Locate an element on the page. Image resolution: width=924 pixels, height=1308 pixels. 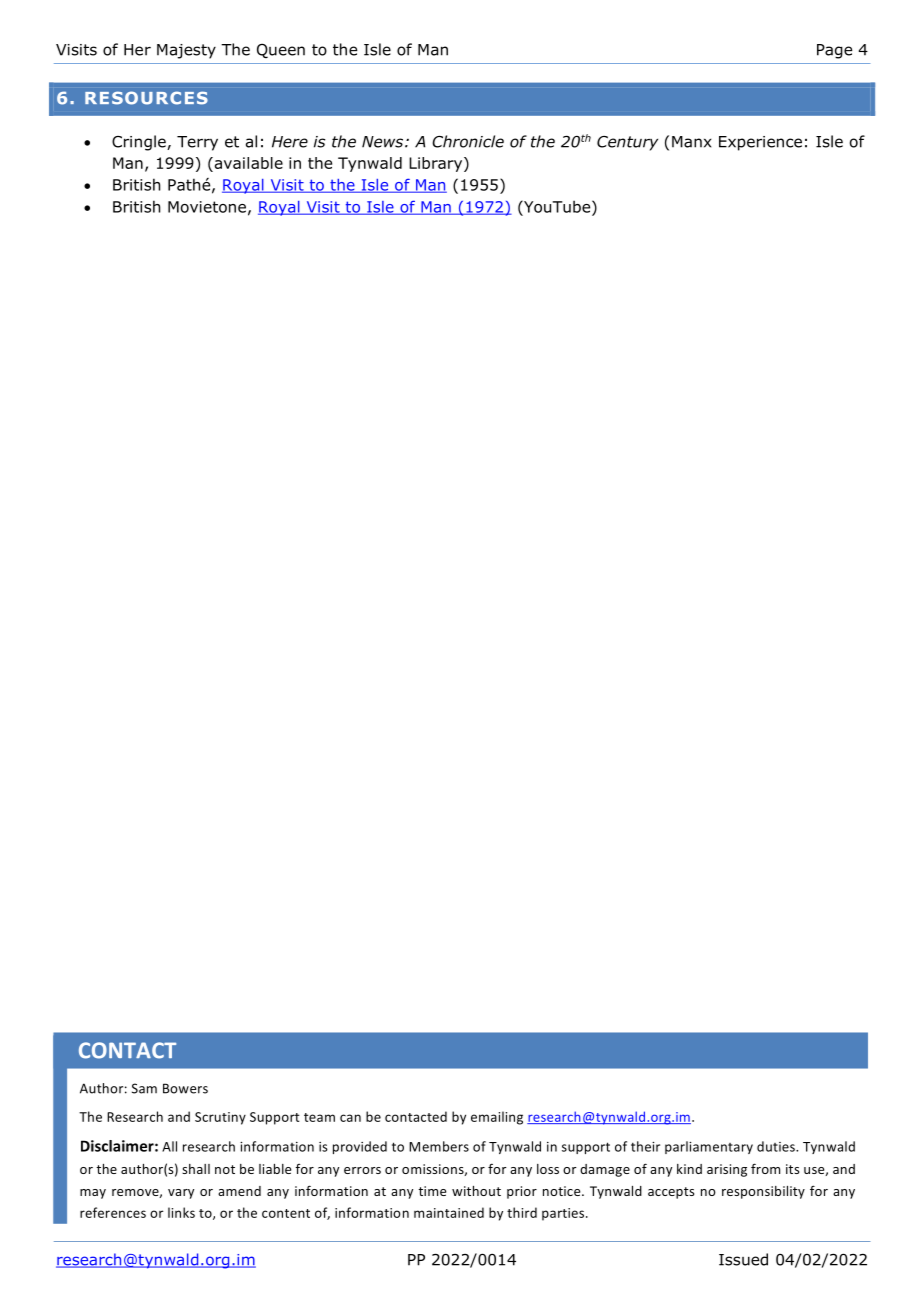
emailing is located at coordinates (497, 1118).
